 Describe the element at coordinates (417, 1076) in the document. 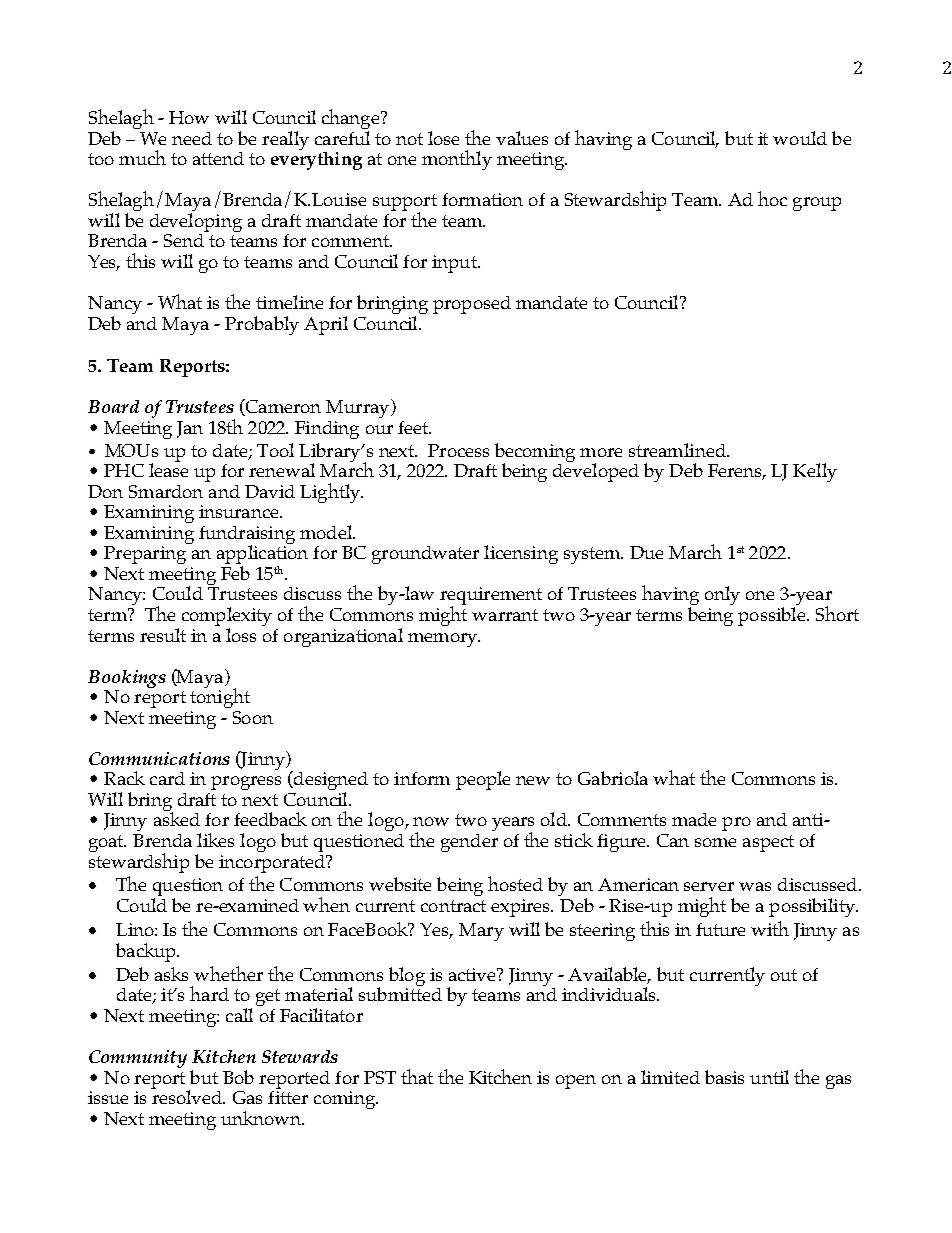

I see `that` at that location.
